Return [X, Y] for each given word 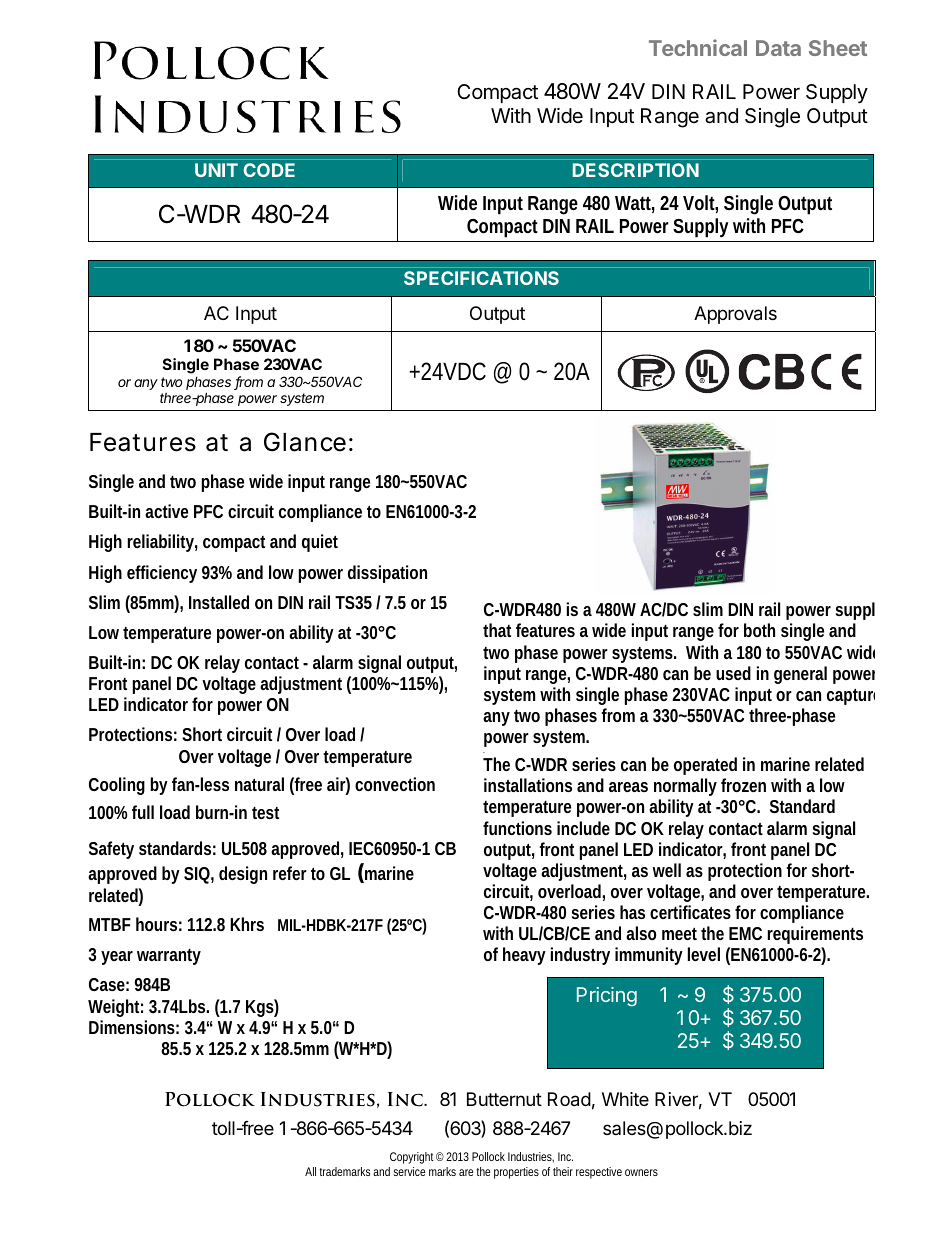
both [759, 630]
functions [517, 828]
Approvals [735, 315]
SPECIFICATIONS [481, 278]
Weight [115, 1008]
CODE [269, 170]
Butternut [504, 1099]
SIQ [199, 875]
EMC [745, 933]
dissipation [387, 574]
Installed [219, 602]
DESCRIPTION [636, 170]
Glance [305, 442]
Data [778, 48]
